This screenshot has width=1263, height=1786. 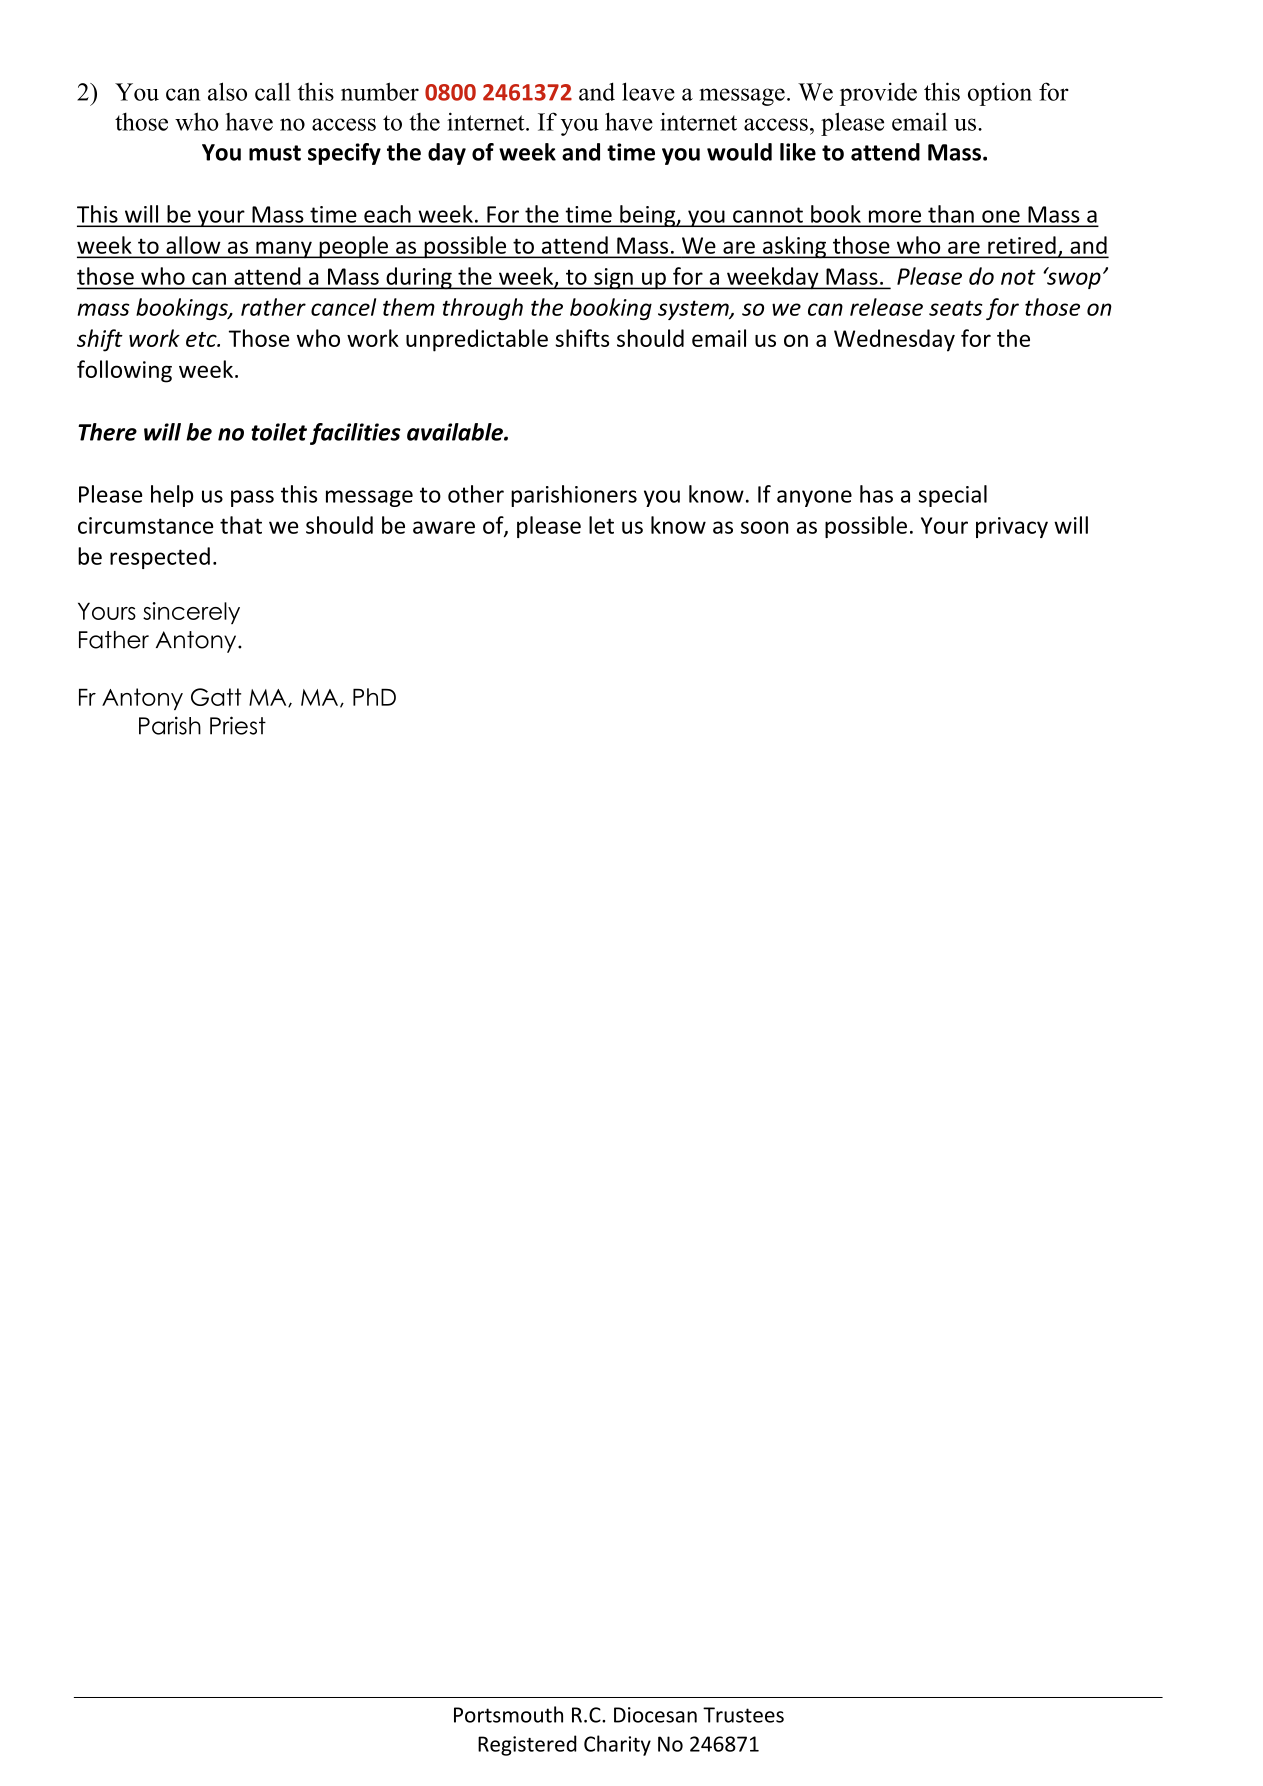 What do you see at coordinates (216, 697) in the screenshot?
I see `Gatt` at bounding box center [216, 697].
